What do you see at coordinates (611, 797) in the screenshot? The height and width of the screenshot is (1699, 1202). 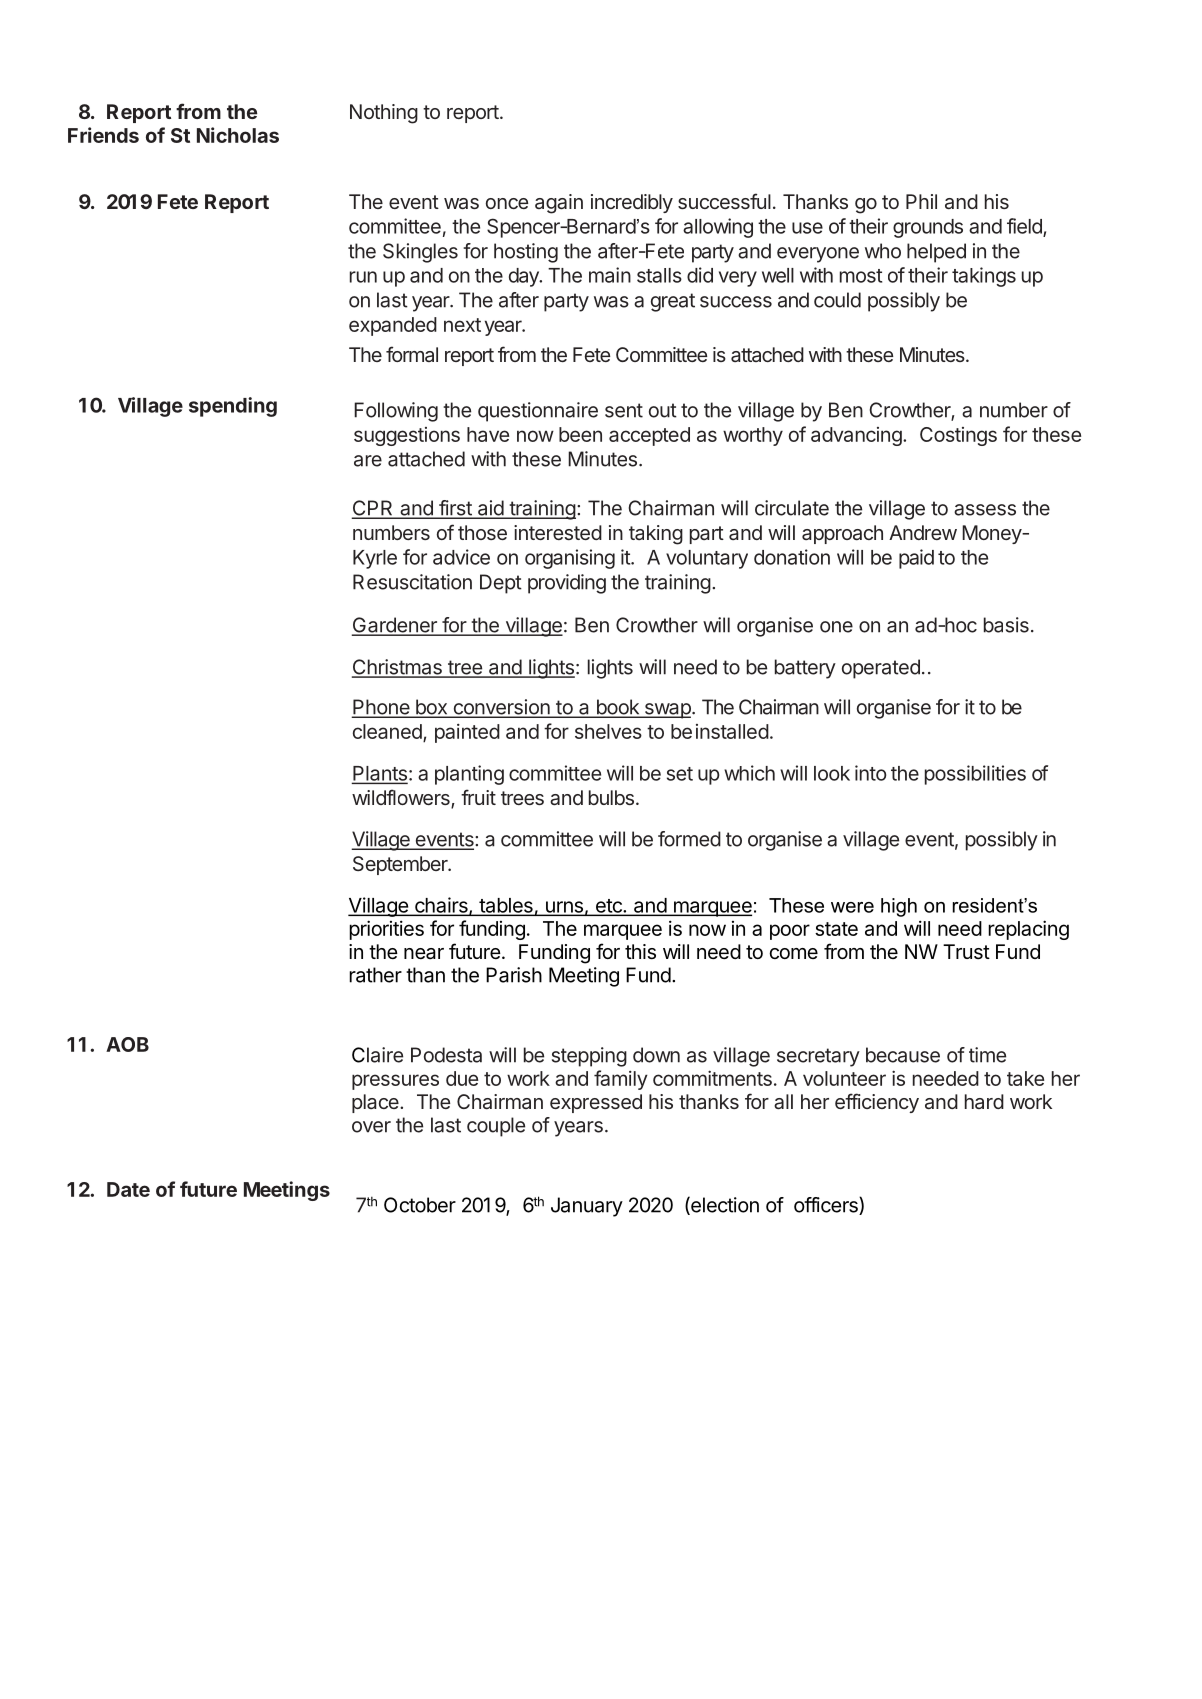 I see `bulbs` at bounding box center [611, 797].
